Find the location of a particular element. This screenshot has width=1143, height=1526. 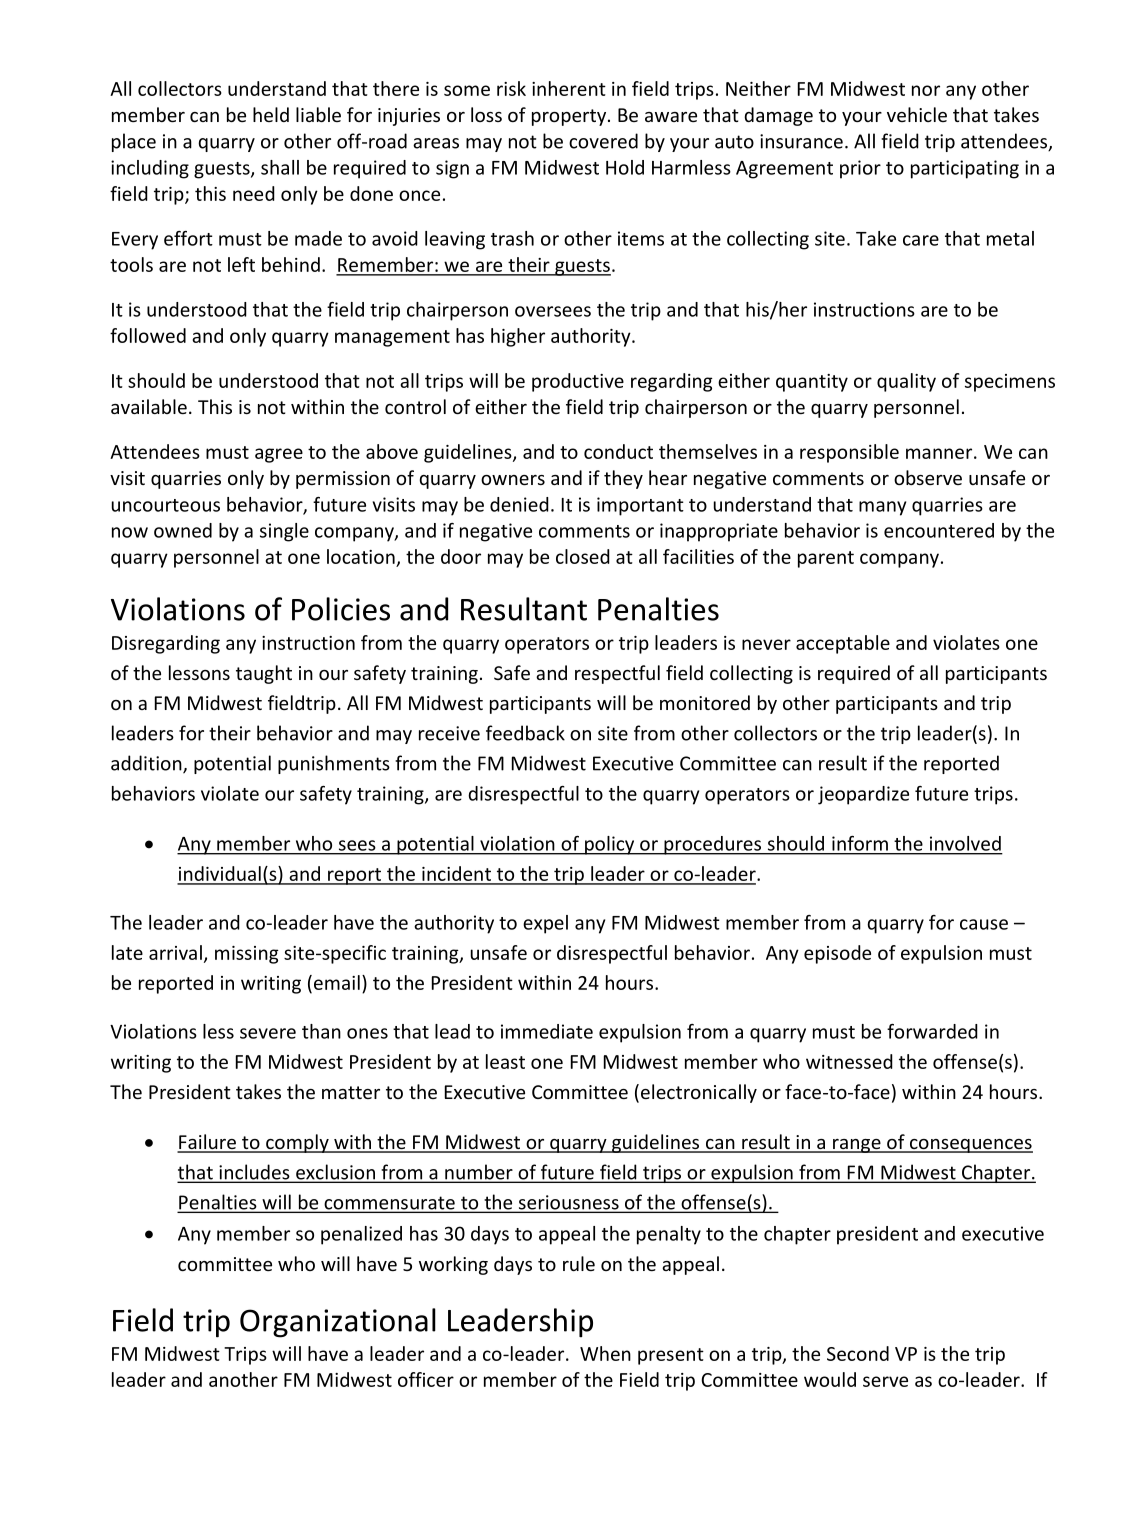

Organizational is located at coordinates (338, 1323).
